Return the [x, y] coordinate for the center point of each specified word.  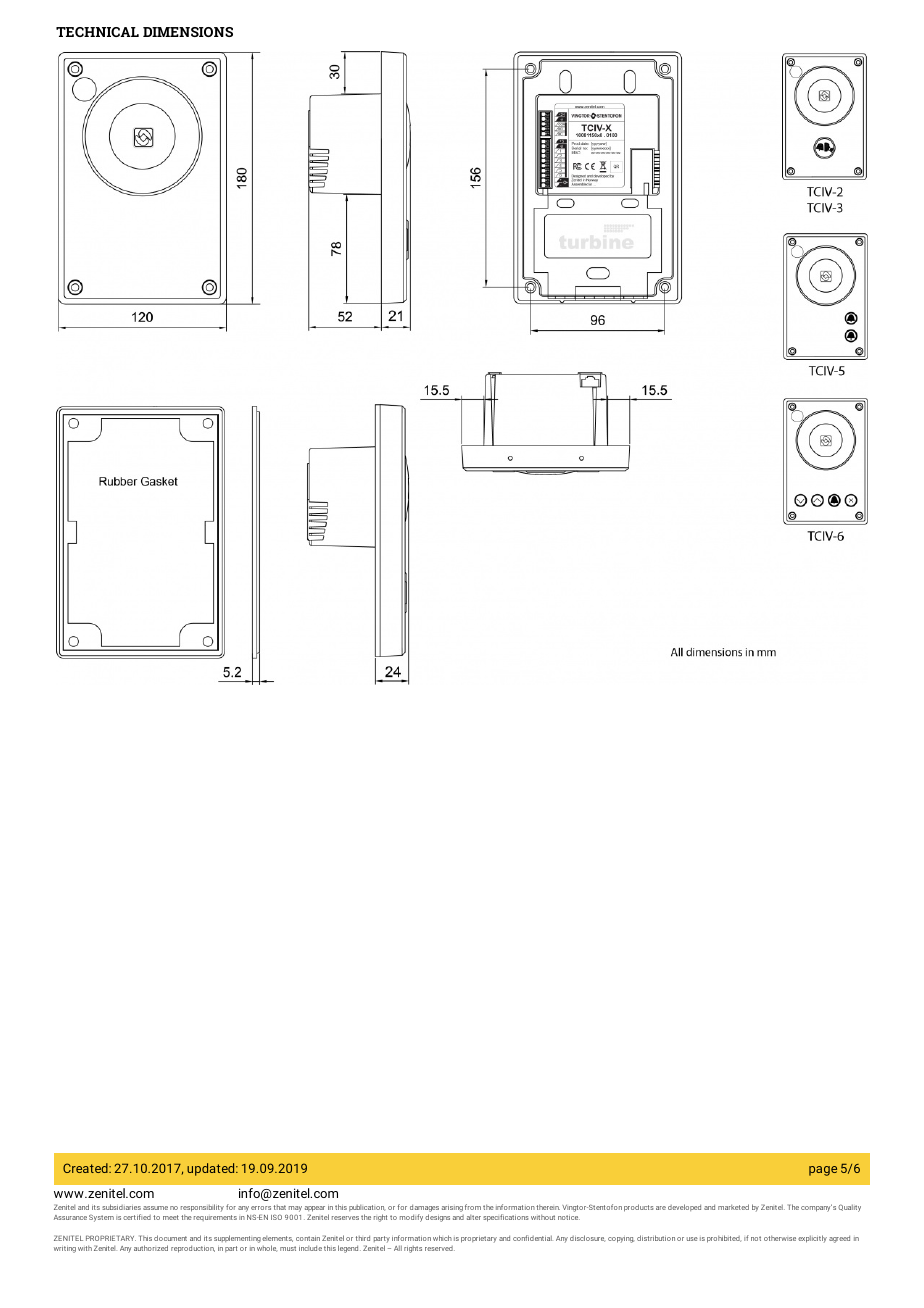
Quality [849, 1208]
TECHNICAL [97, 32]
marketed [733, 1207]
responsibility [202, 1208]
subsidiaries [121, 1207]
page [823, 1171]
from [473, 1207]
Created [86, 1168]
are [661, 1208]
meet [171, 1217]
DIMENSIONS [188, 32]
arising [452, 1209]
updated [212, 1169]
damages [424, 1208]
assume [155, 1208]
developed [684, 1207]
